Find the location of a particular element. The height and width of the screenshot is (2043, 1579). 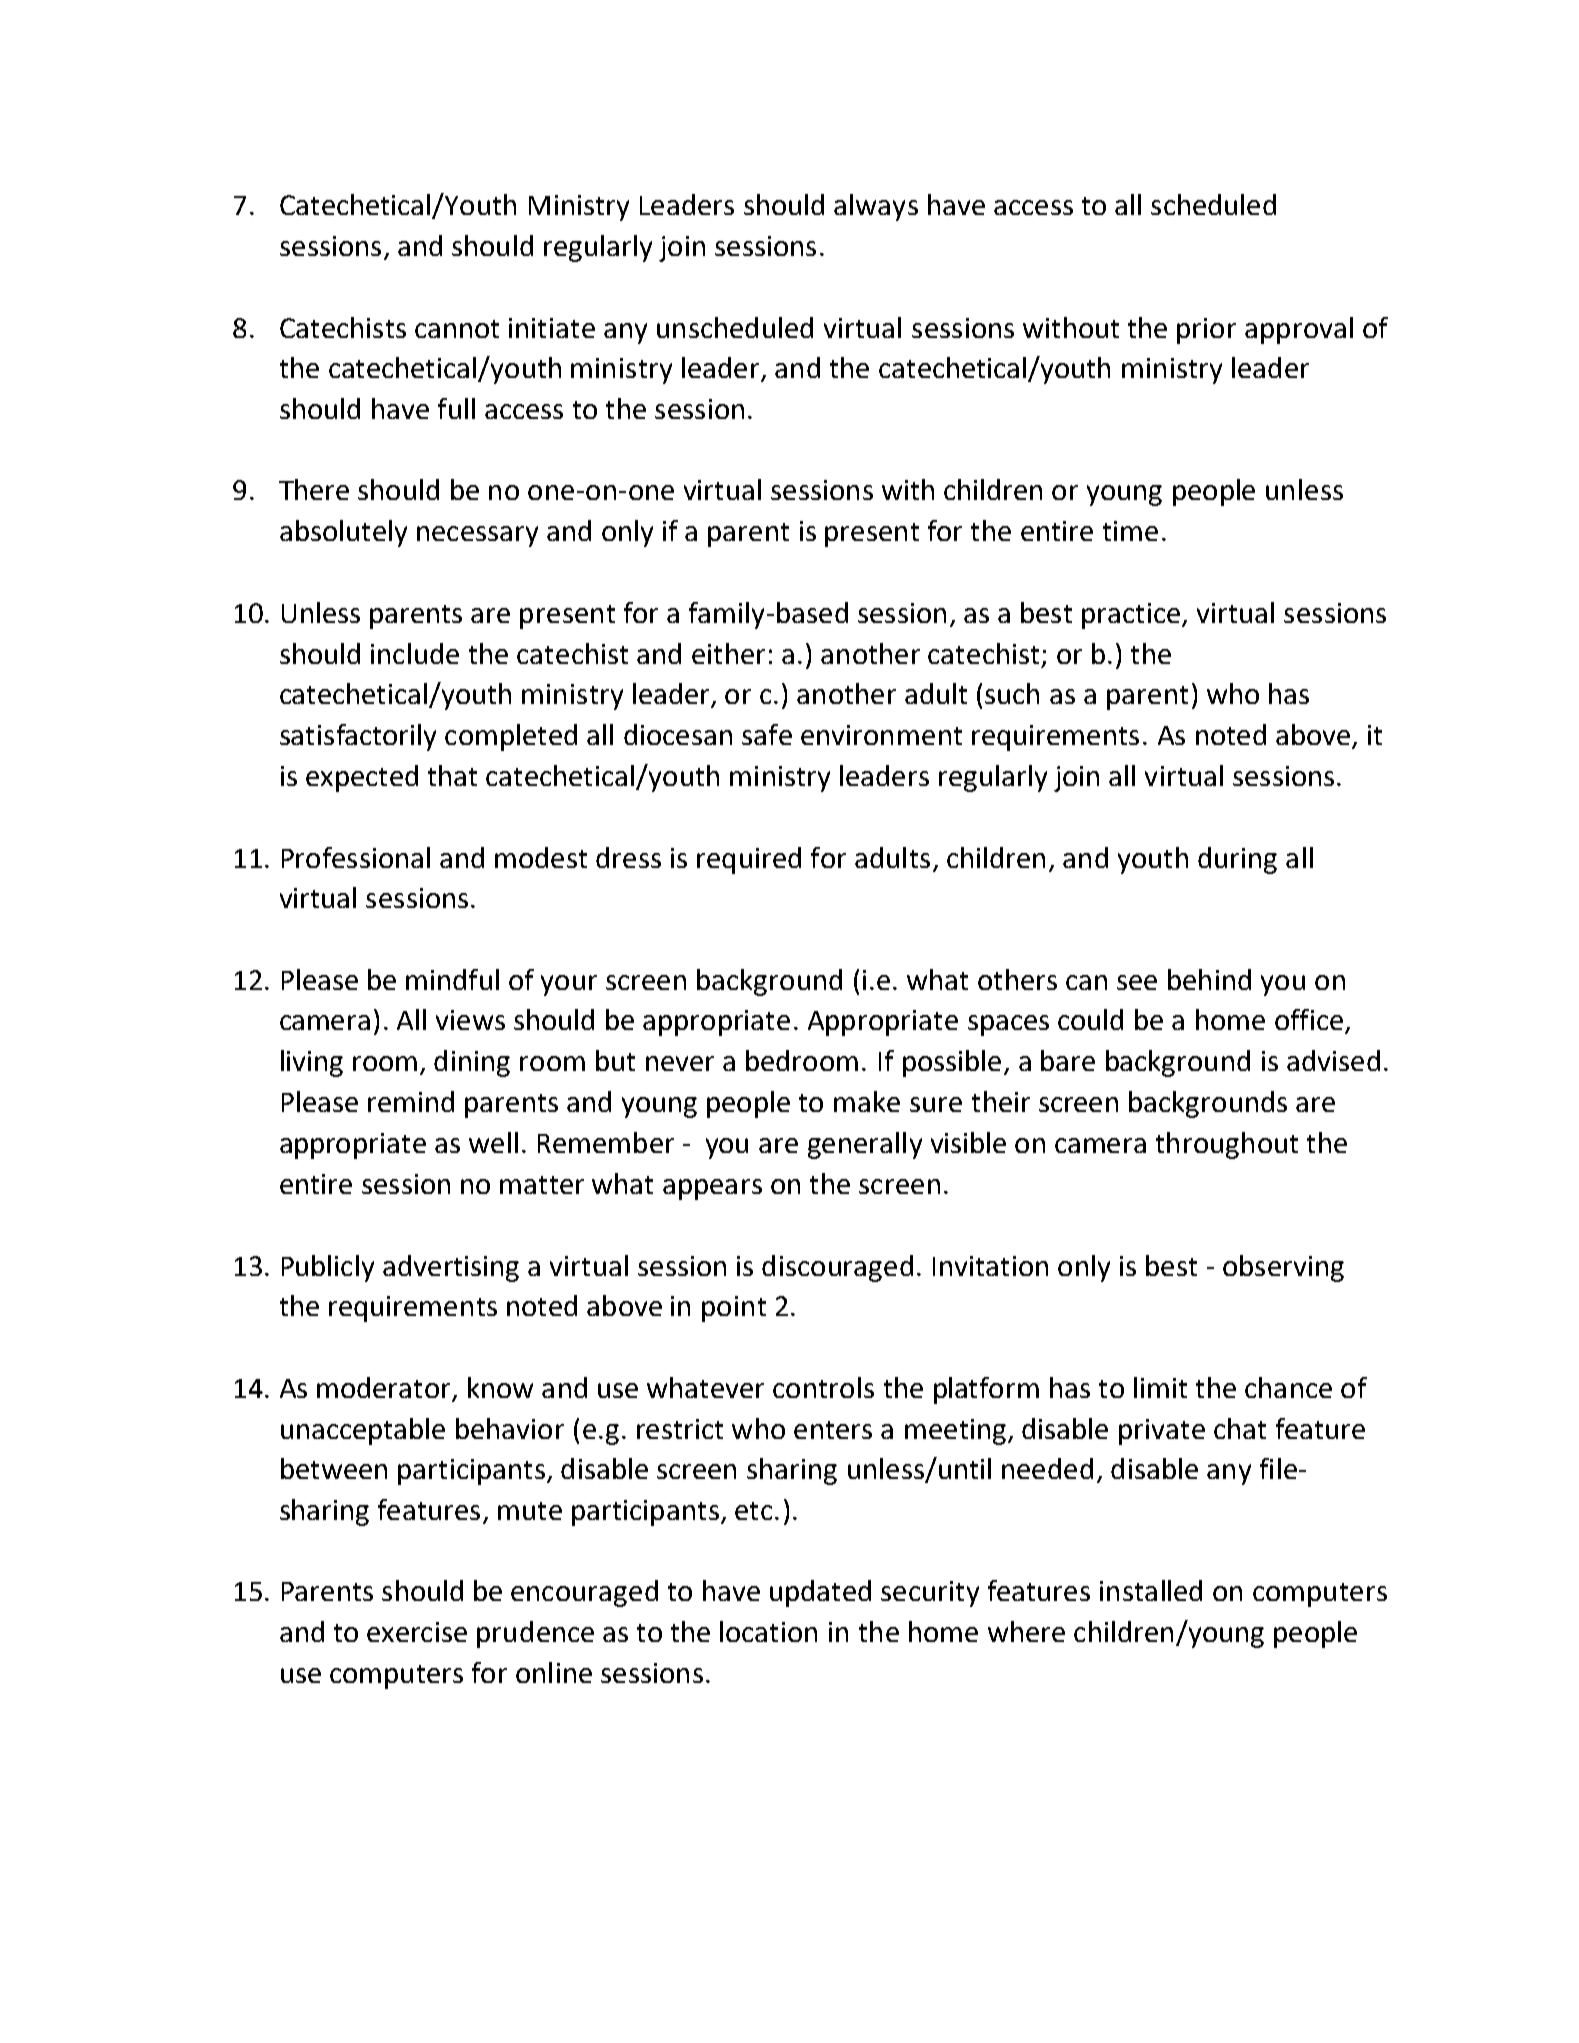

mindful is located at coordinates (452, 979).
